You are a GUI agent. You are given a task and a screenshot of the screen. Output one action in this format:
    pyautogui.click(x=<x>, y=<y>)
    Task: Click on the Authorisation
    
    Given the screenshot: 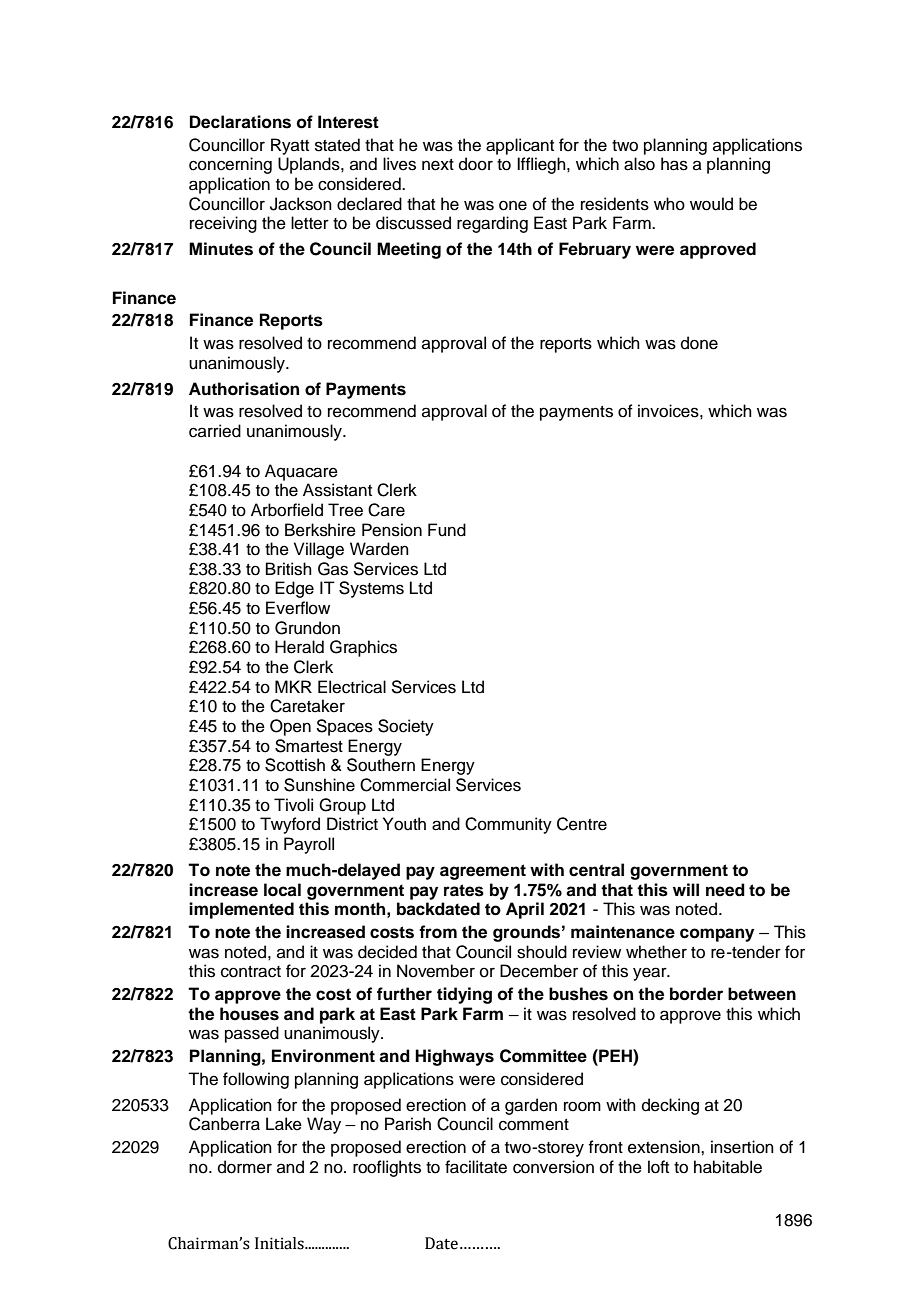 What is the action you would take?
    pyautogui.click(x=244, y=389)
